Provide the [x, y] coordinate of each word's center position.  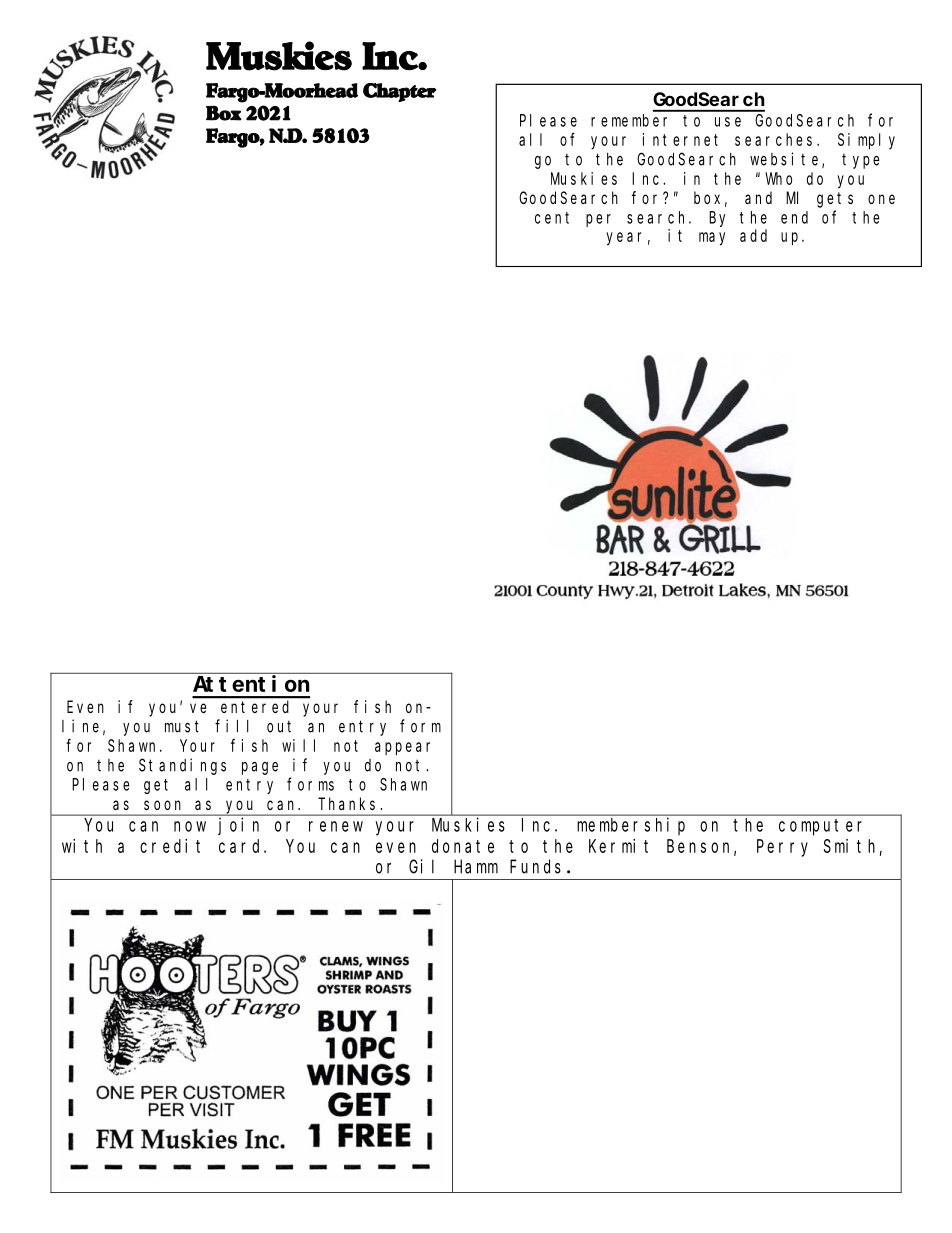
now [190, 826]
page [260, 768]
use [728, 122]
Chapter [399, 92]
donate [463, 846]
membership [631, 826]
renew [336, 826]
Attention [251, 683]
